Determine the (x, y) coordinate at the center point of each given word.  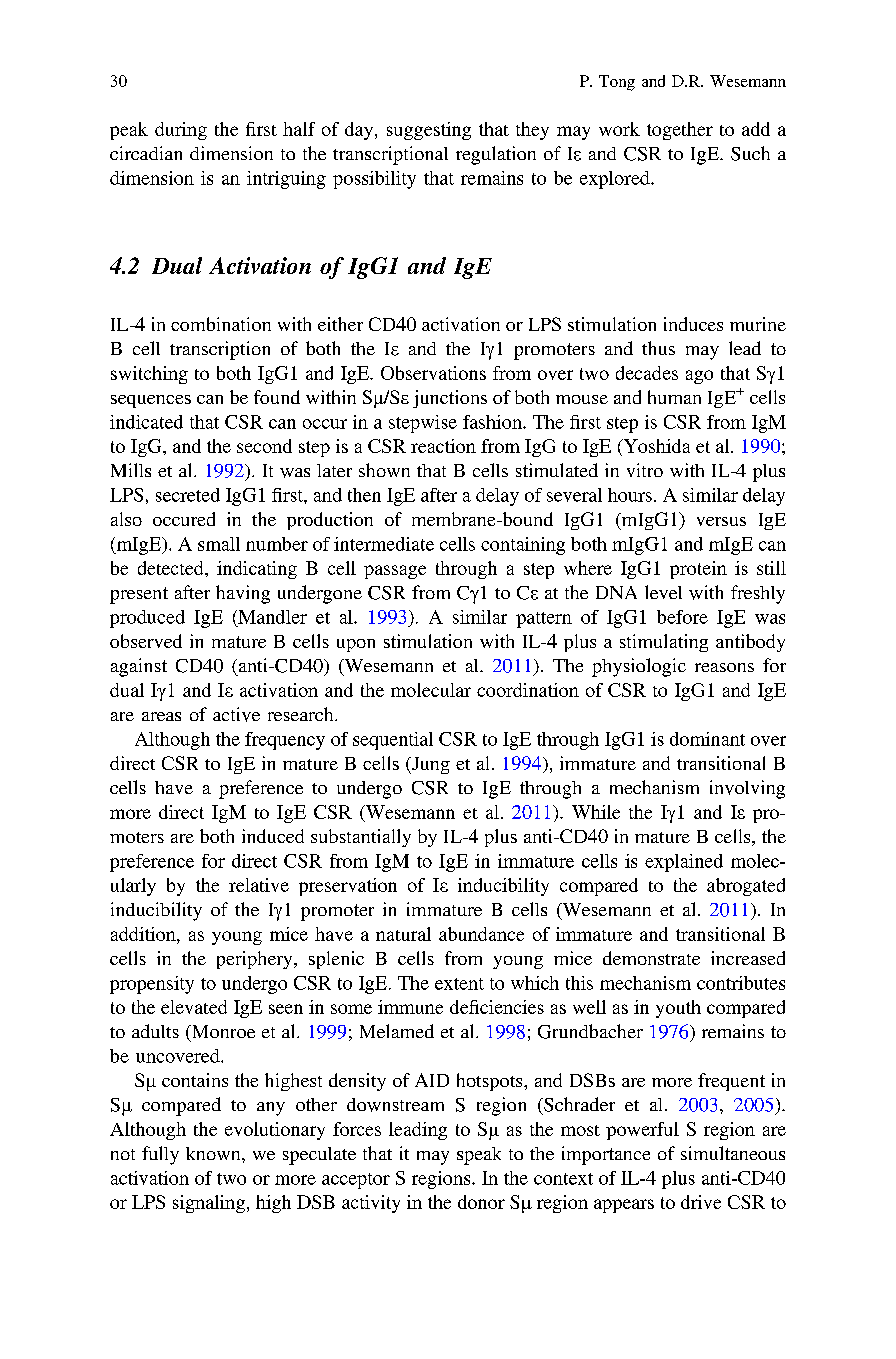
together (680, 131)
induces (693, 324)
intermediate (384, 544)
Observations (433, 373)
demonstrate (651, 958)
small (219, 544)
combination (221, 324)
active (236, 714)
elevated (194, 1007)
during (181, 131)
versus (721, 521)
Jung (430, 765)
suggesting (429, 131)
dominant (707, 739)
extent (459, 984)
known (214, 1153)
